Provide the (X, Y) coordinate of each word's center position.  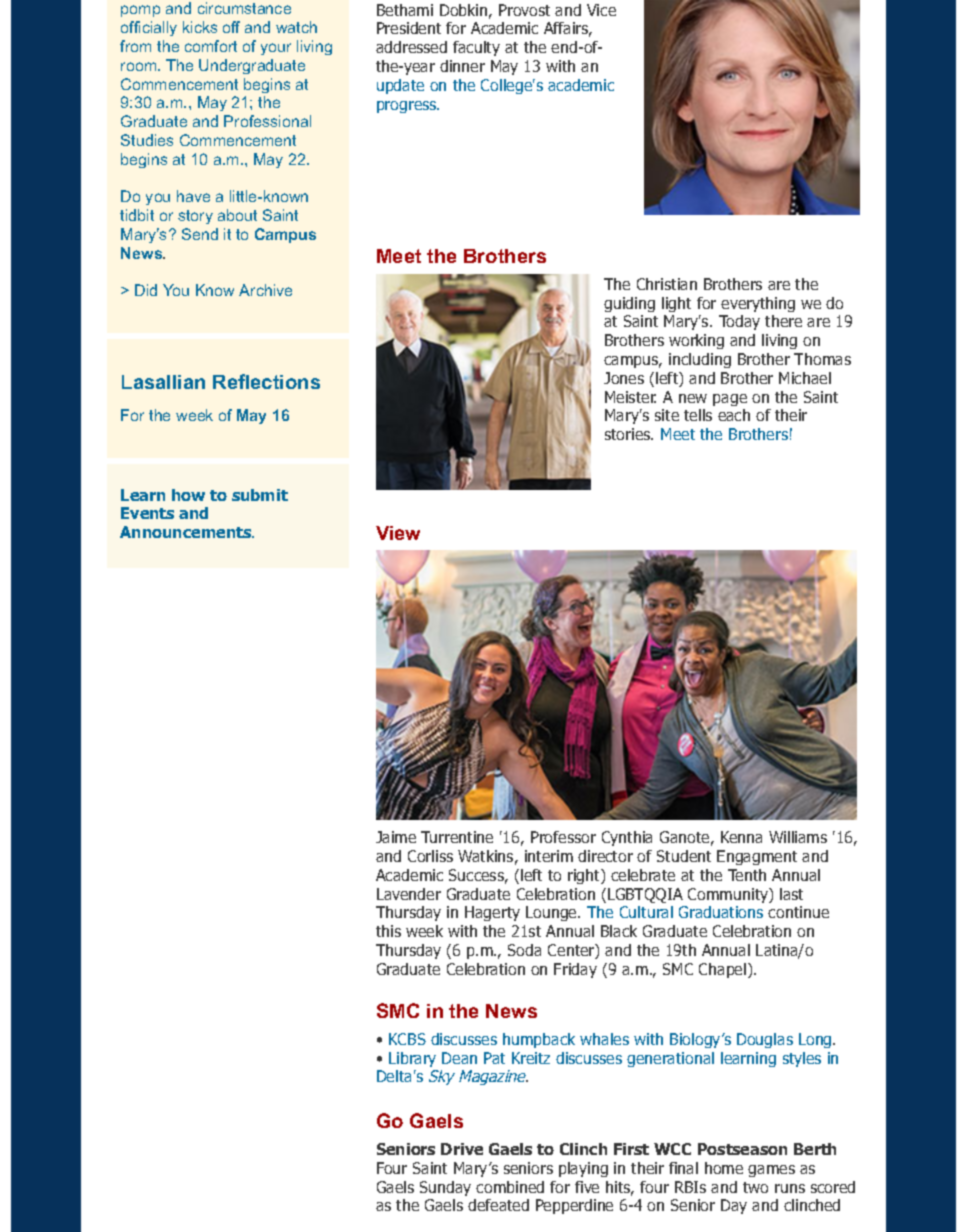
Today (739, 322)
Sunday (445, 1188)
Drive (462, 1149)
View (398, 533)
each (734, 415)
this (388, 931)
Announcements (187, 532)
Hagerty (492, 913)
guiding (629, 304)
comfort (211, 46)
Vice (601, 10)
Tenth (747, 875)
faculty (476, 48)
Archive (265, 290)
